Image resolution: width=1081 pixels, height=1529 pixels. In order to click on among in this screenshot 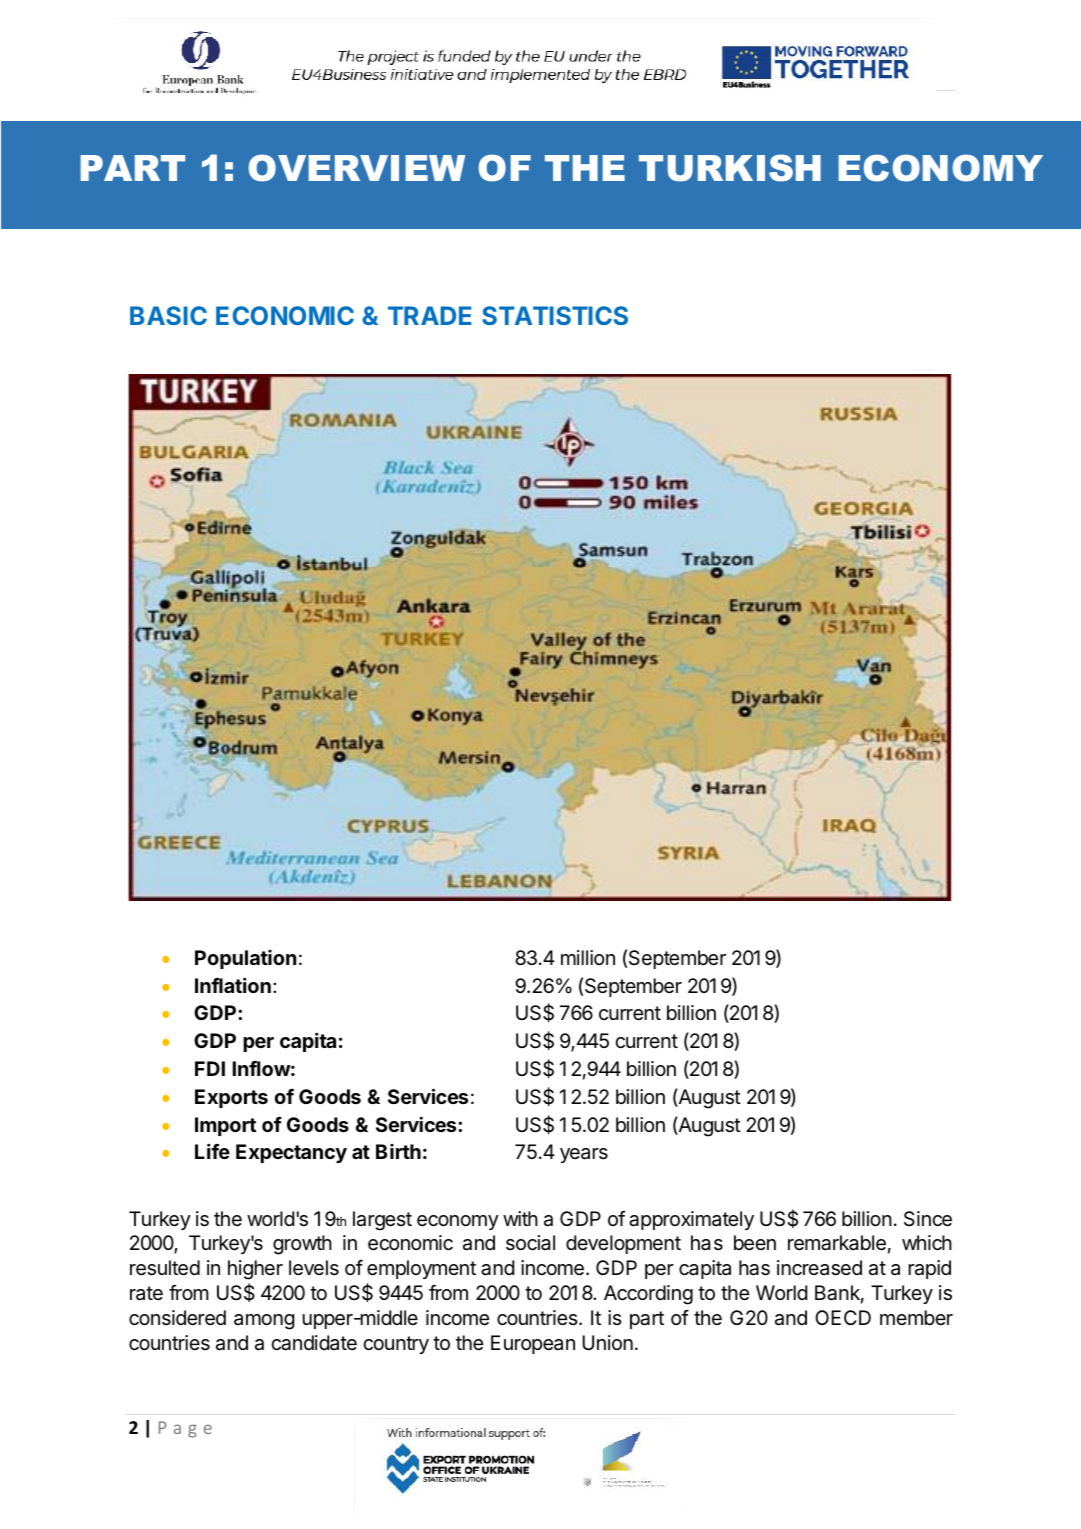, I will do `click(264, 1322)`.
